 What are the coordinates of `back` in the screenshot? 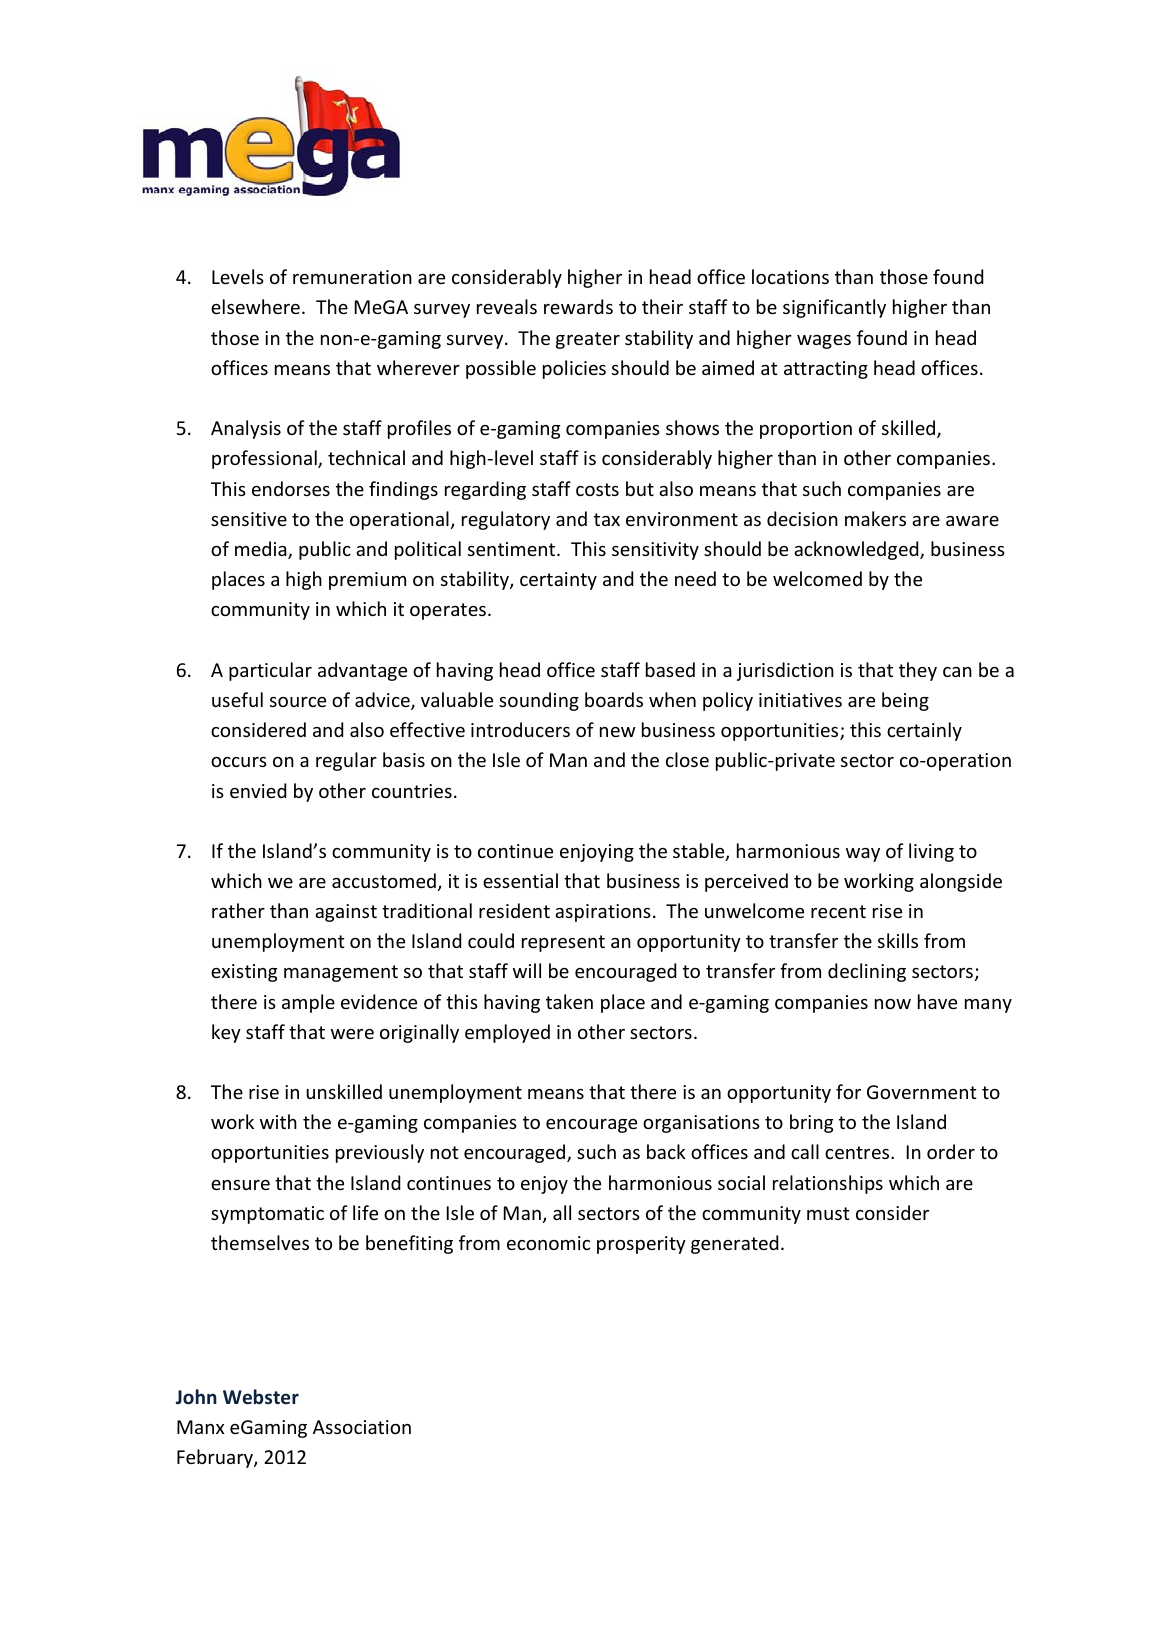 It's located at (666, 1151).
